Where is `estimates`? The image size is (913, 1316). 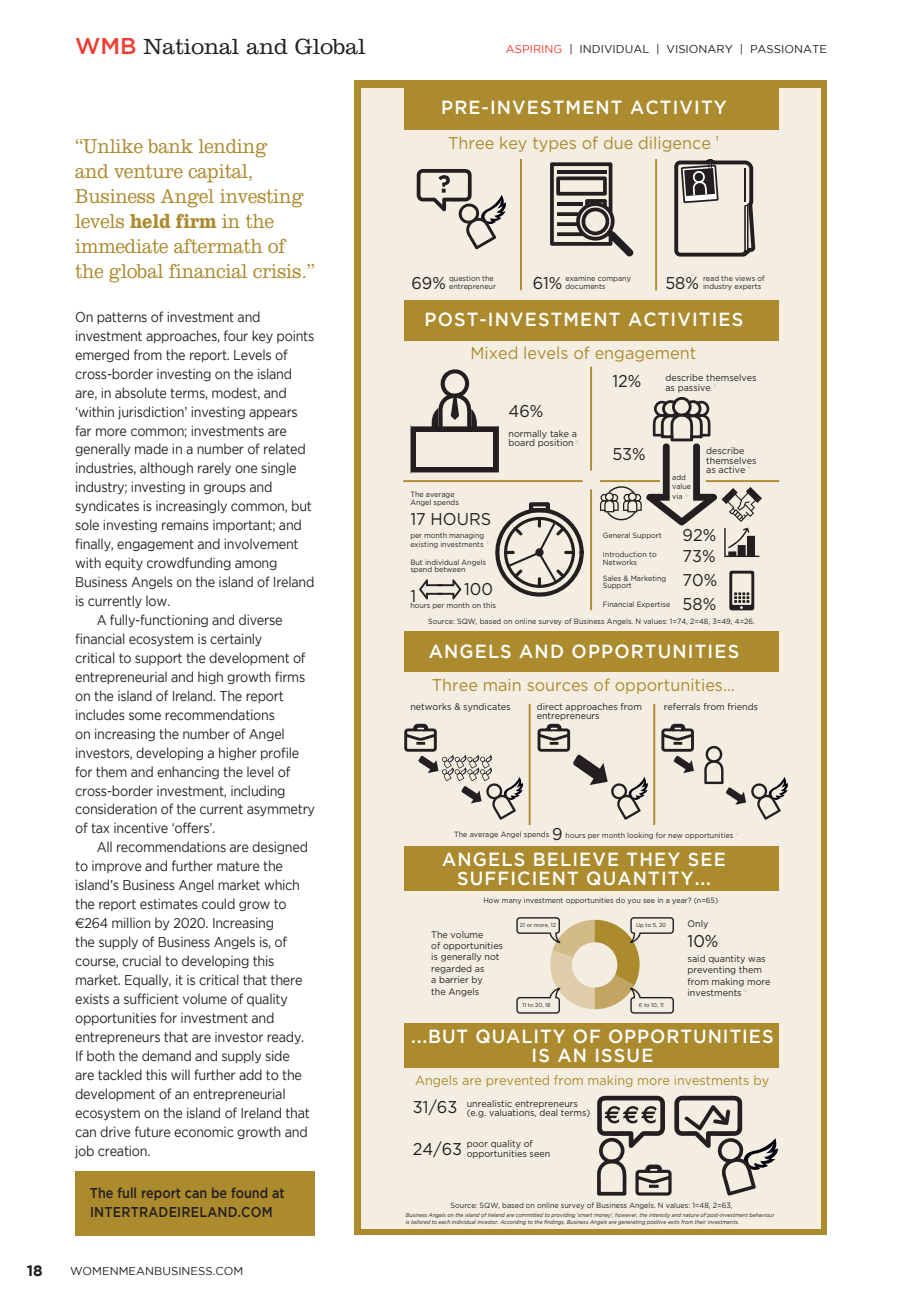 estimates is located at coordinates (169, 904).
